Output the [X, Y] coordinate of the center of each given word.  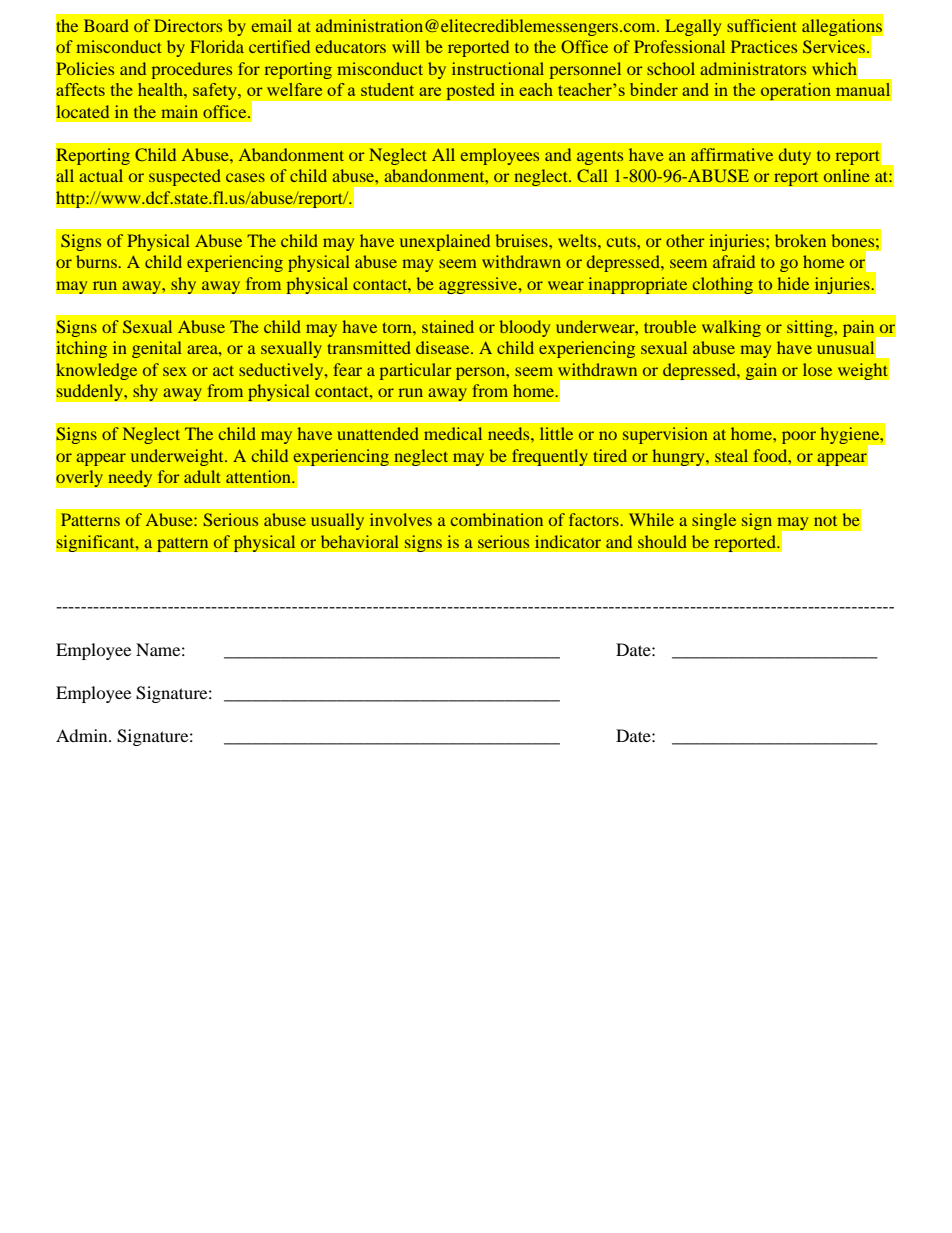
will [406, 46]
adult [202, 476]
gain [761, 371]
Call [592, 175]
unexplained [445, 242]
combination [497, 519]
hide [793, 283]
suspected [185, 177]
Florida [217, 46]
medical [453, 433]
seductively [282, 371]
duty [795, 156]
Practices [764, 46]
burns [97, 261]
